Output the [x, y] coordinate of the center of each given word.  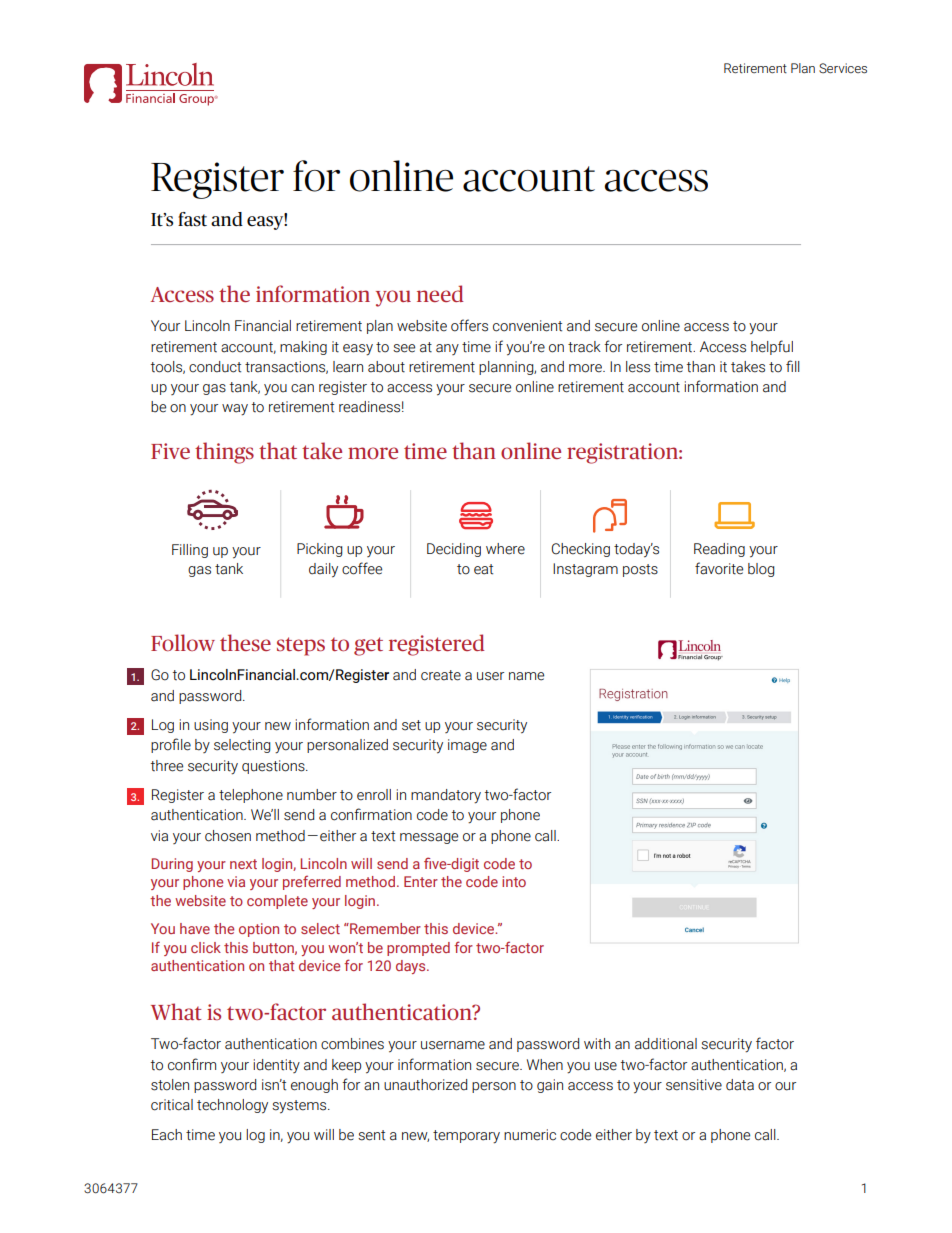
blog [761, 570]
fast [192, 219]
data [740, 1085]
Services [843, 68]
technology [232, 1106]
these [245, 642]
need [440, 293]
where [505, 549]
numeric [530, 1135]
